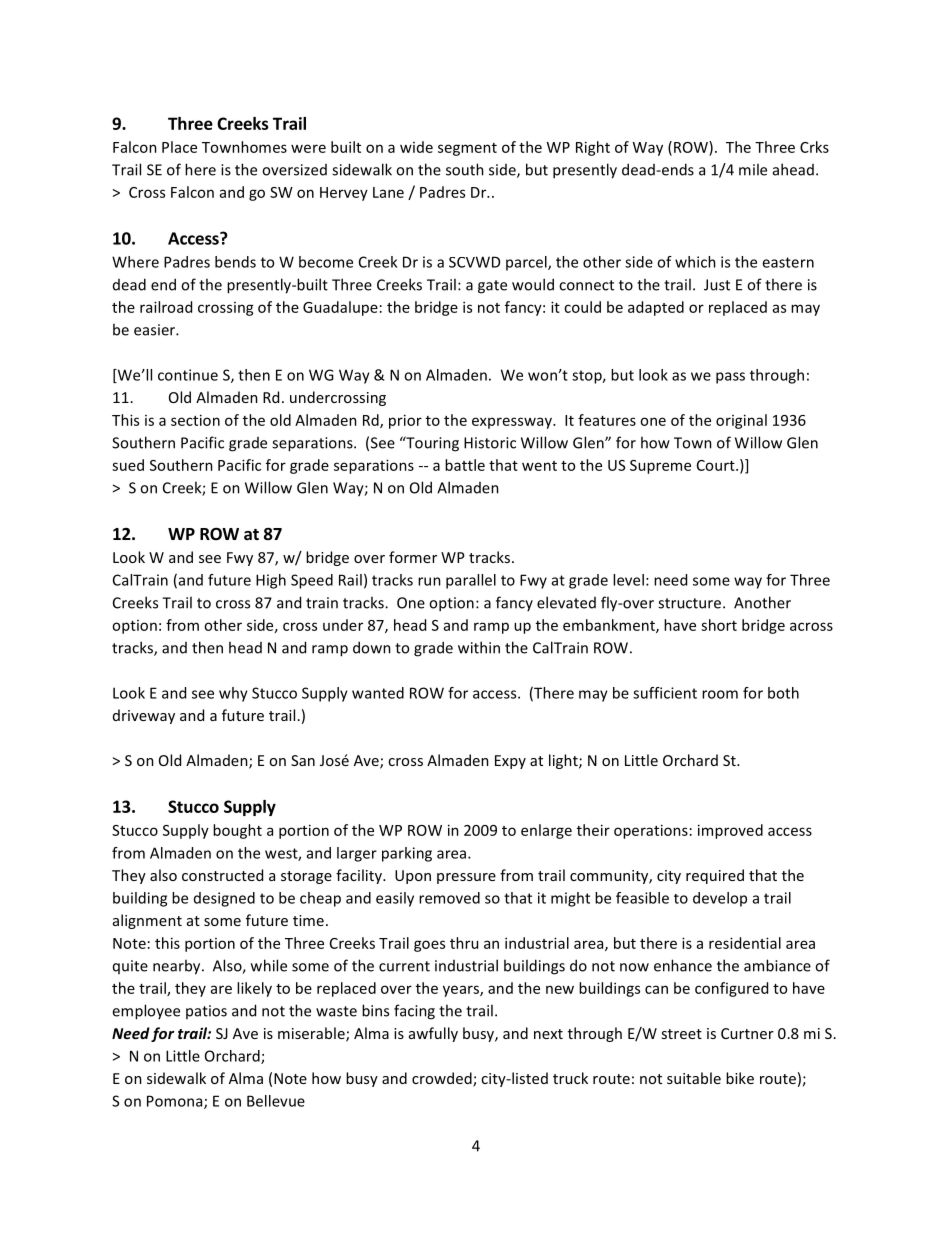 Image resolution: width=952 pixels, height=1233 pixels. Describe the element at coordinates (717, 465) in the screenshot. I see `Court` at that location.
